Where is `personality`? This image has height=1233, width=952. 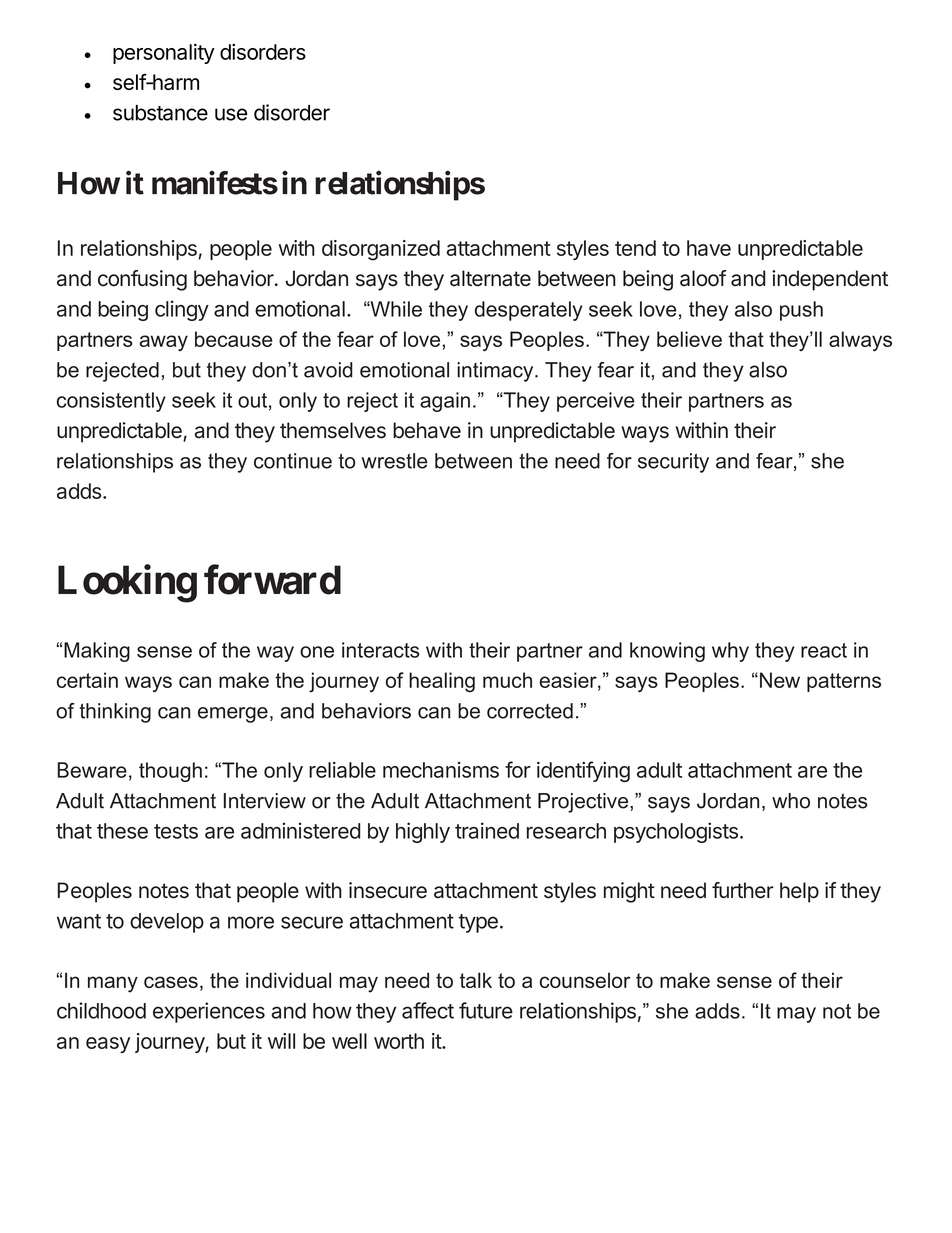 personality is located at coordinates (164, 53).
